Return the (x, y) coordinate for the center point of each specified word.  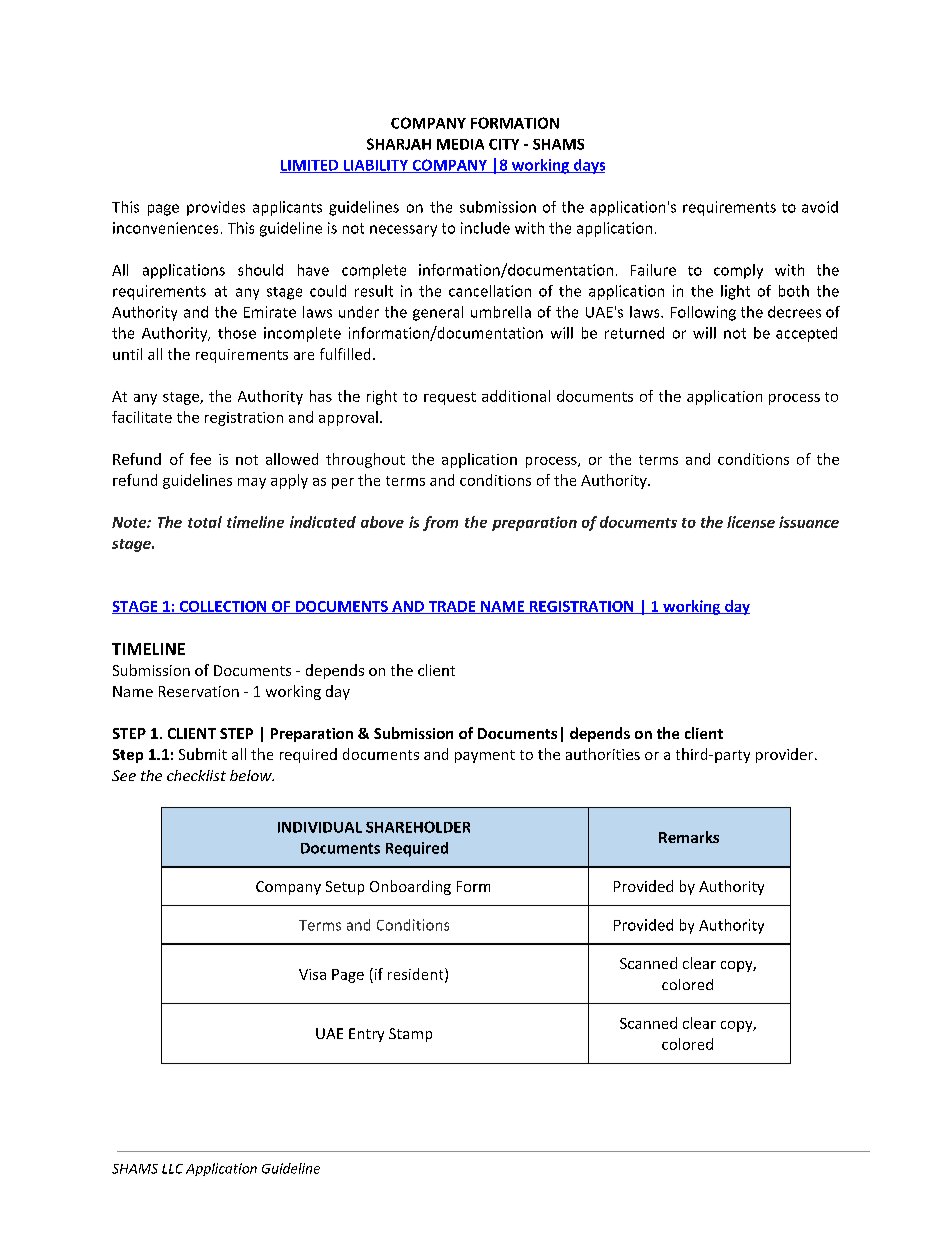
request (450, 398)
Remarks (689, 837)
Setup (345, 888)
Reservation (199, 691)
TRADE (452, 607)
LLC (172, 1169)
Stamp (410, 1035)
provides (216, 208)
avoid (820, 207)
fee (200, 459)
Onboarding (410, 887)
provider (786, 755)
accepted (806, 334)
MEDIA (460, 144)
